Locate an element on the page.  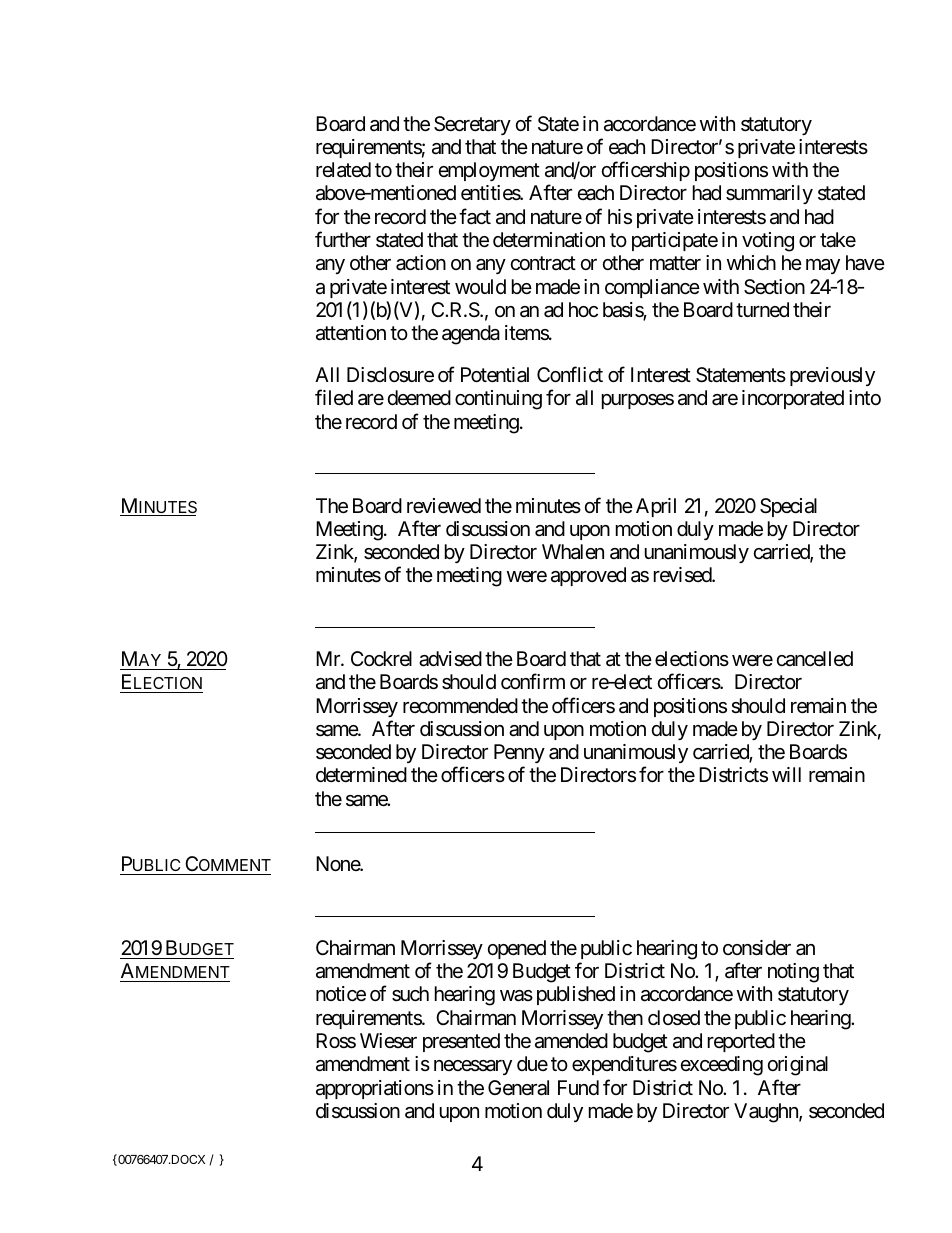
Conflict is located at coordinates (570, 374).
